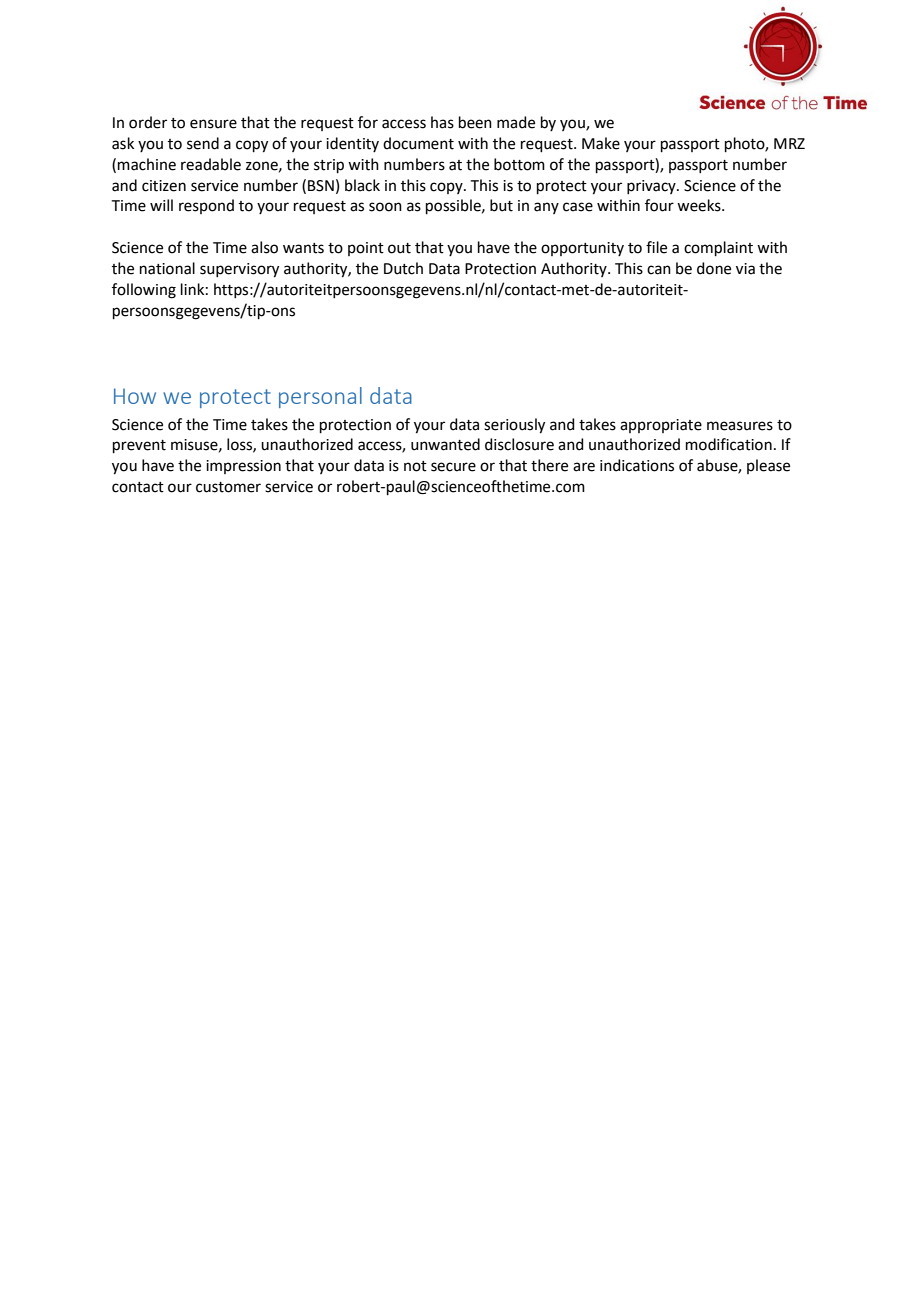  I want to click on weeks, so click(700, 205).
